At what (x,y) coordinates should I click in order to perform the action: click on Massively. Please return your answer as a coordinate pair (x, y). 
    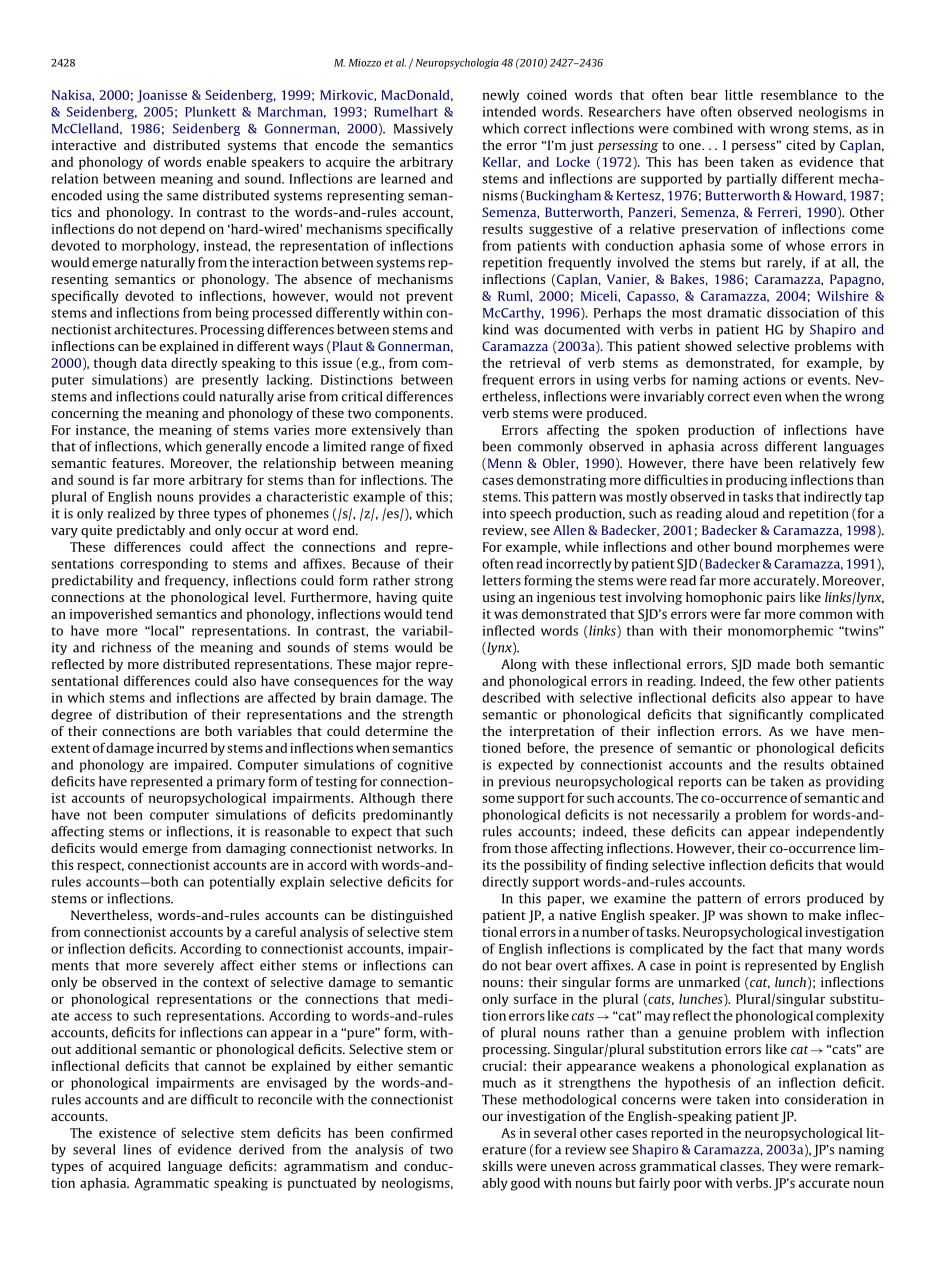
    Looking at the image, I should click on (423, 129).
